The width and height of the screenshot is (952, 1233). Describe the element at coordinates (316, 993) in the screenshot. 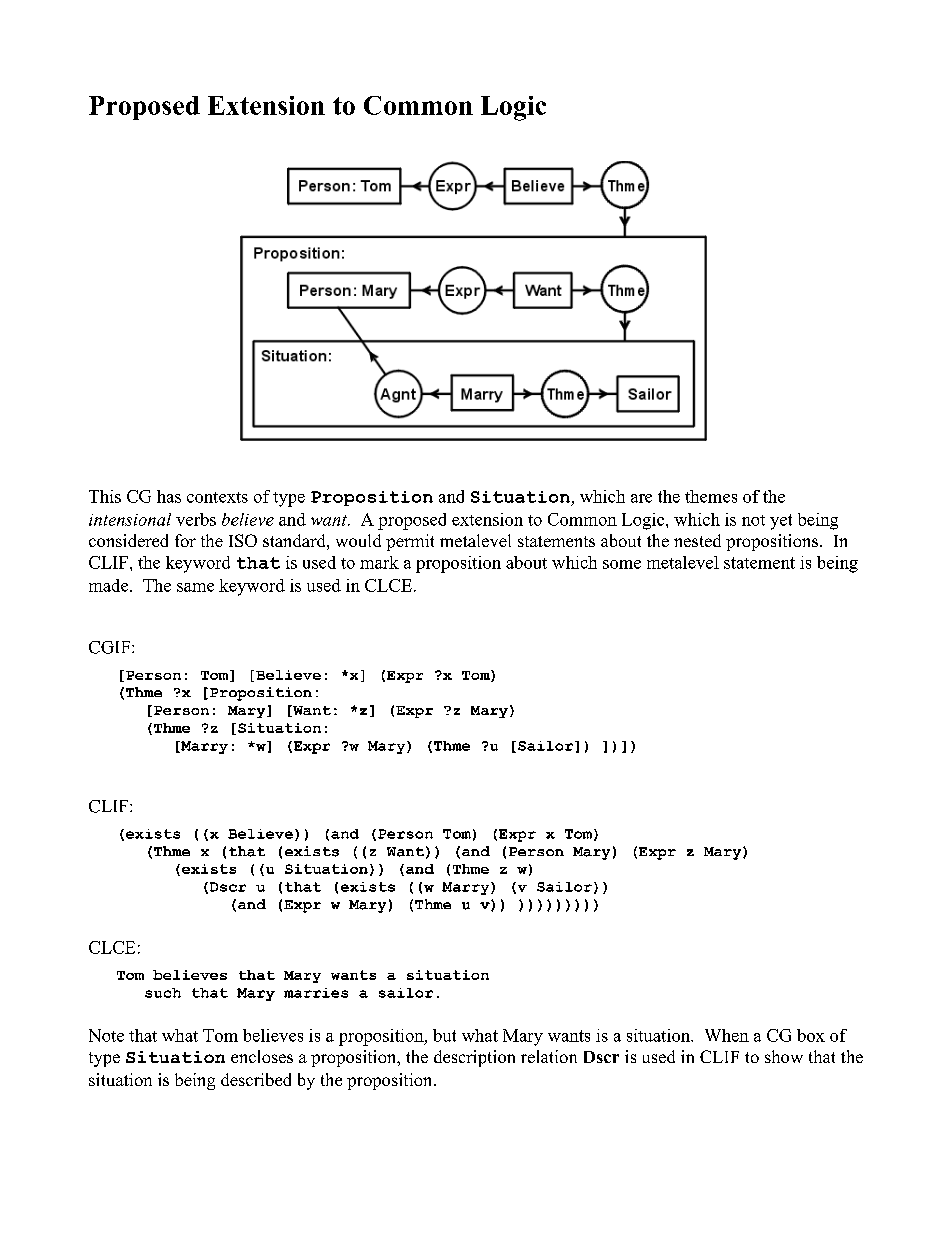

I see `marries` at that location.
